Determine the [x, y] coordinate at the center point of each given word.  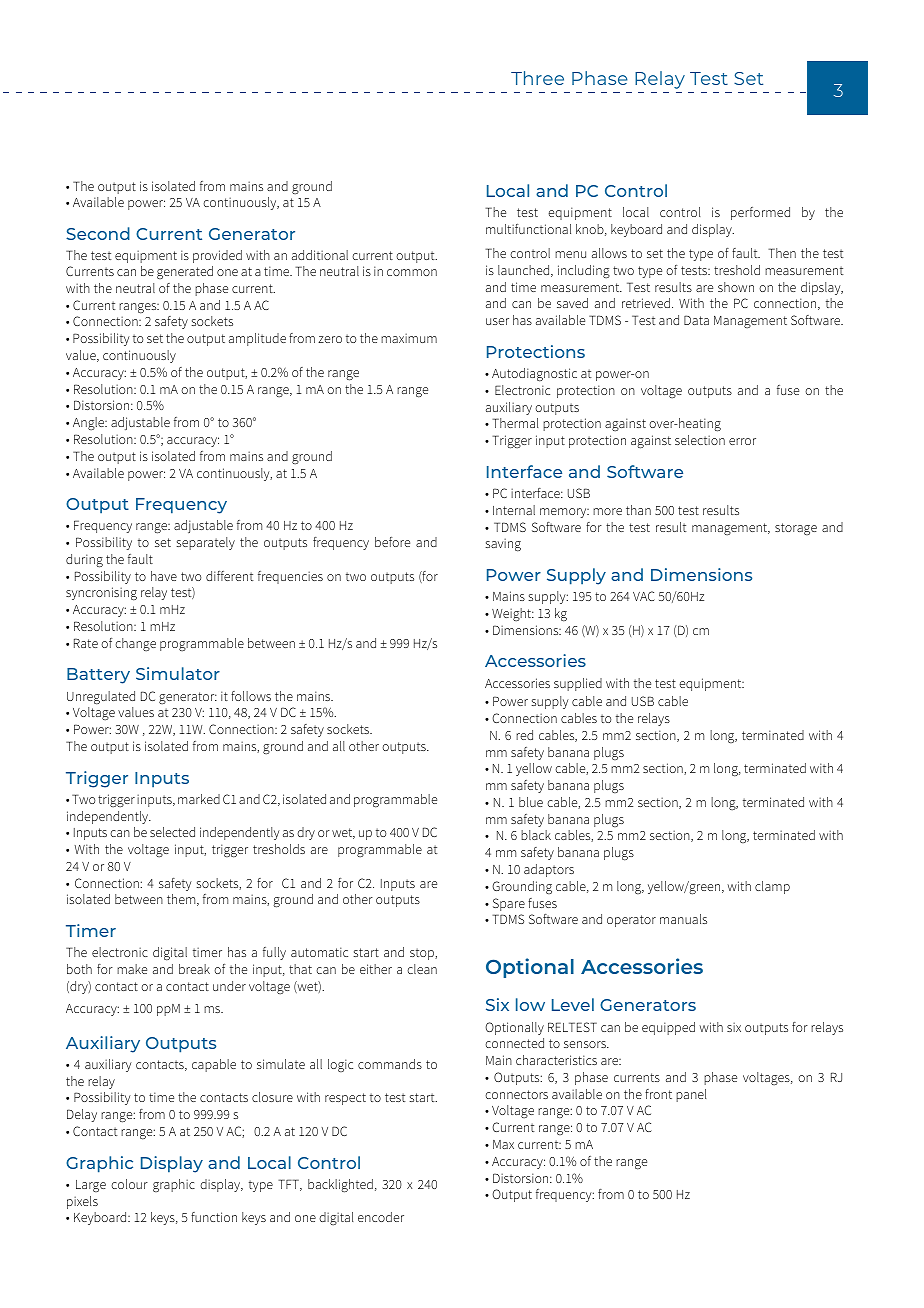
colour [129, 1184]
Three [537, 78]
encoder [381, 1217]
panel [691, 1095]
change [135, 644]
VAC [644, 596]
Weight [513, 614]
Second [98, 233]
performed [760, 213]
